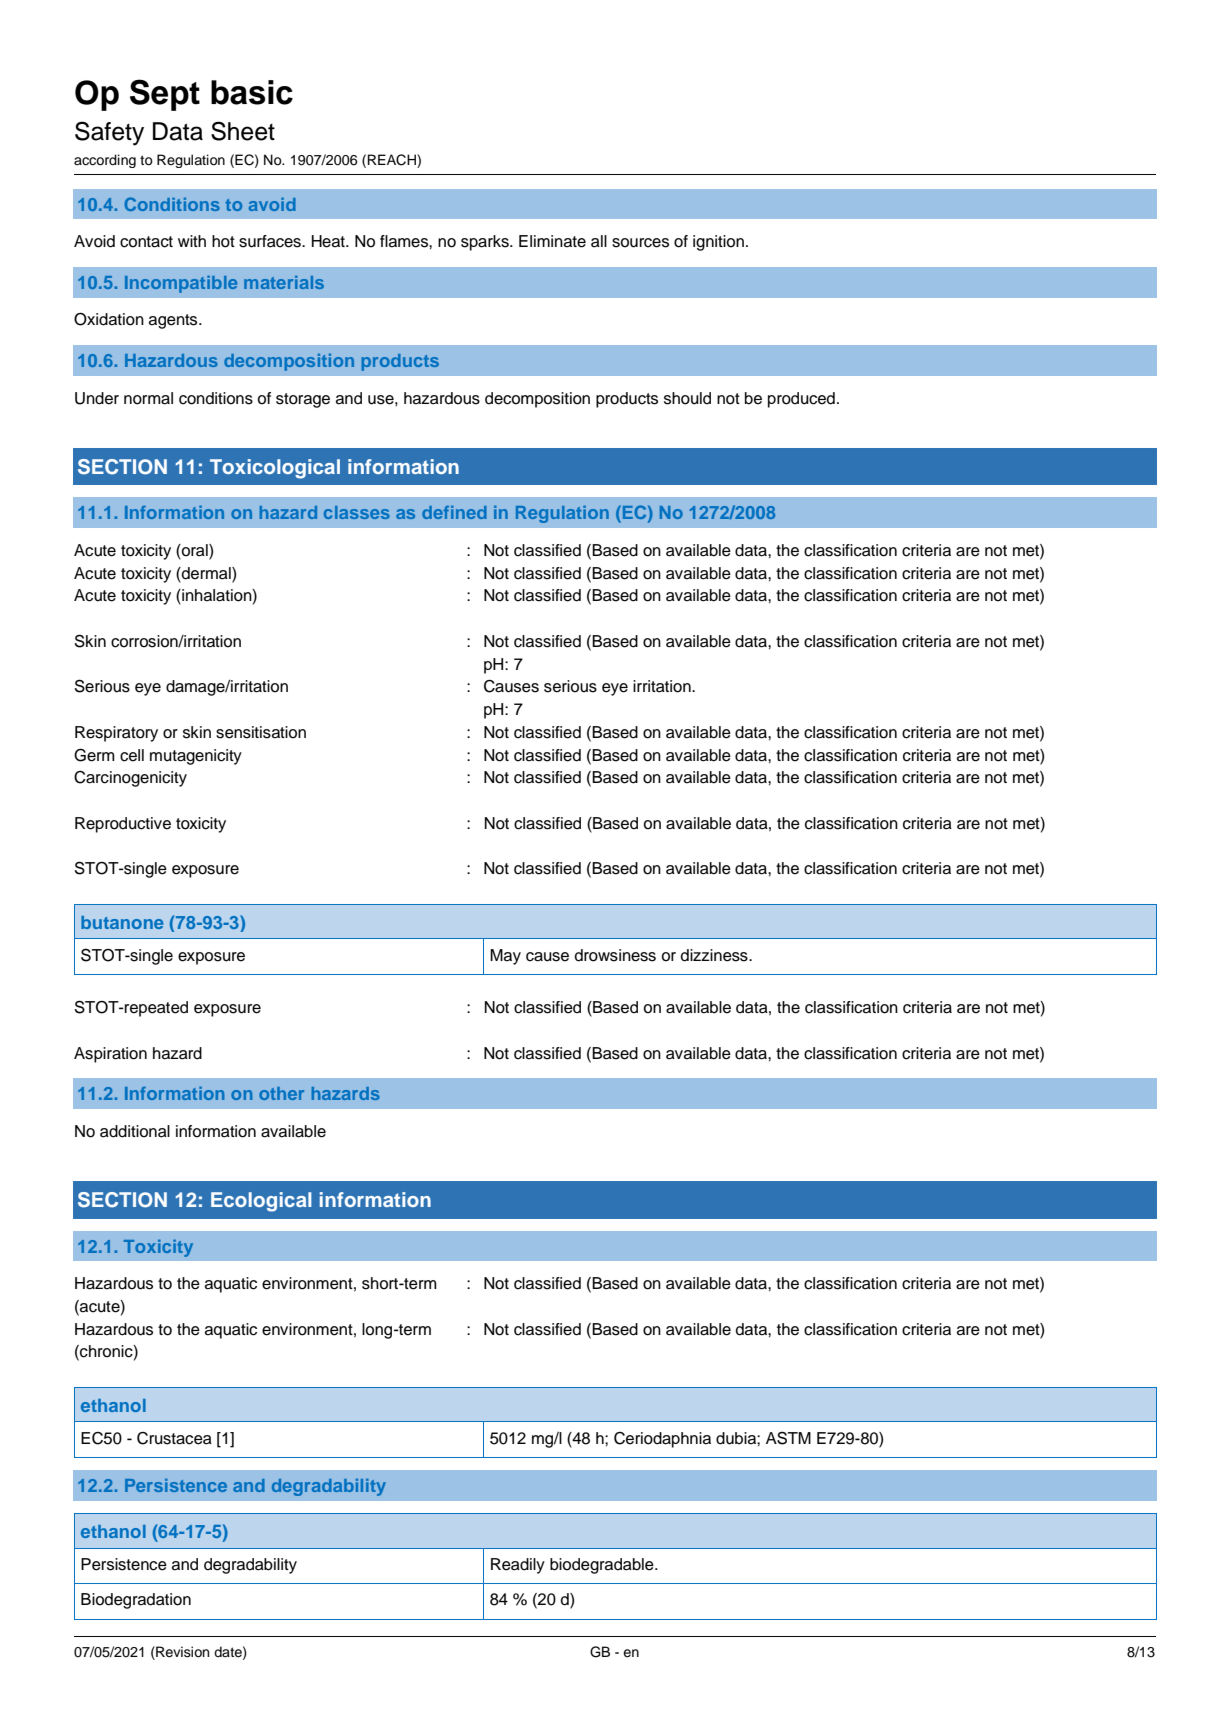  I want to click on biodegradable, so click(603, 1566).
